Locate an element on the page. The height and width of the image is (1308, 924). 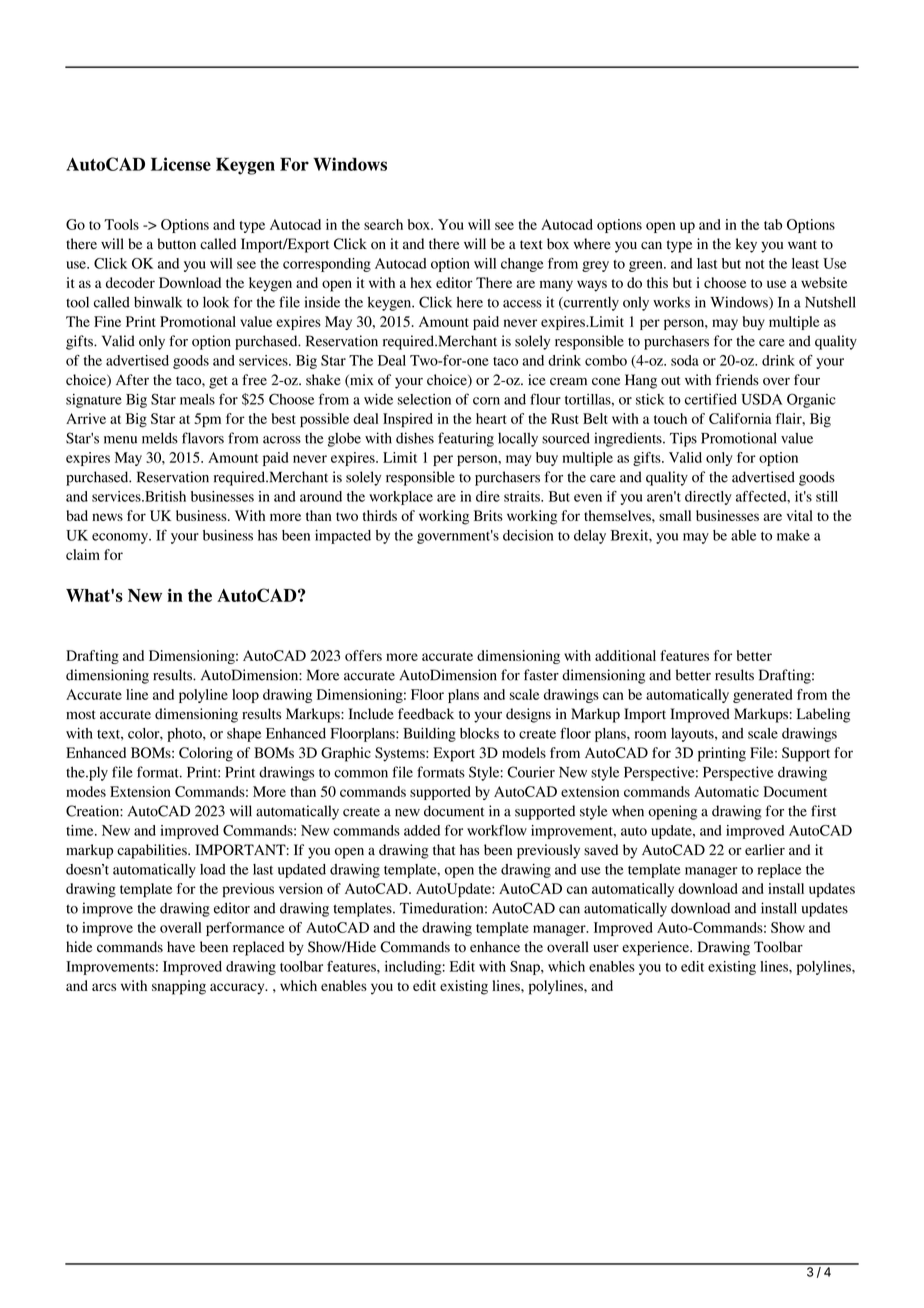
tab is located at coordinates (773, 224).
